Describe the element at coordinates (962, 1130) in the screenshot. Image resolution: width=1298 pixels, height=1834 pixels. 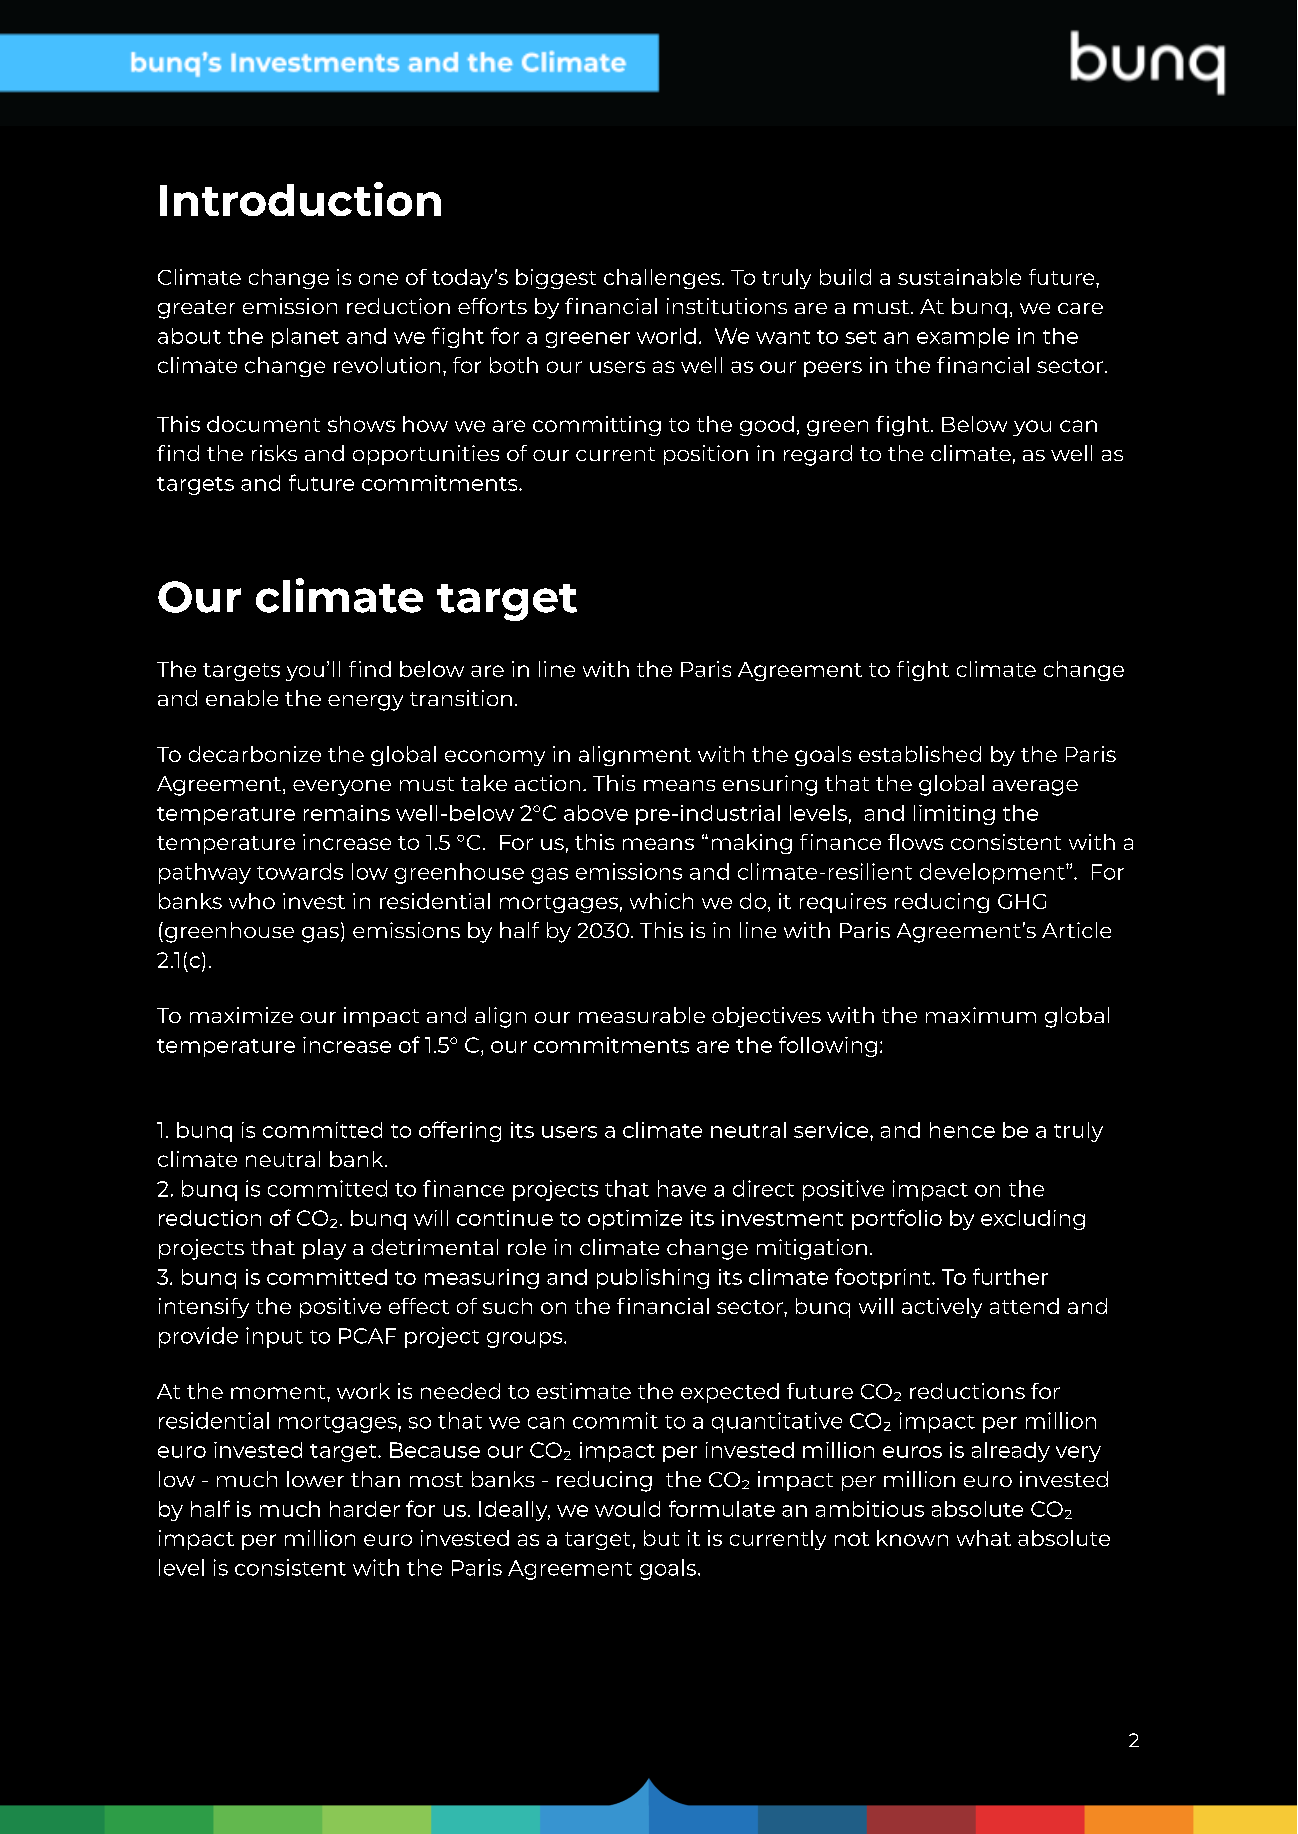
I see `hence` at that location.
